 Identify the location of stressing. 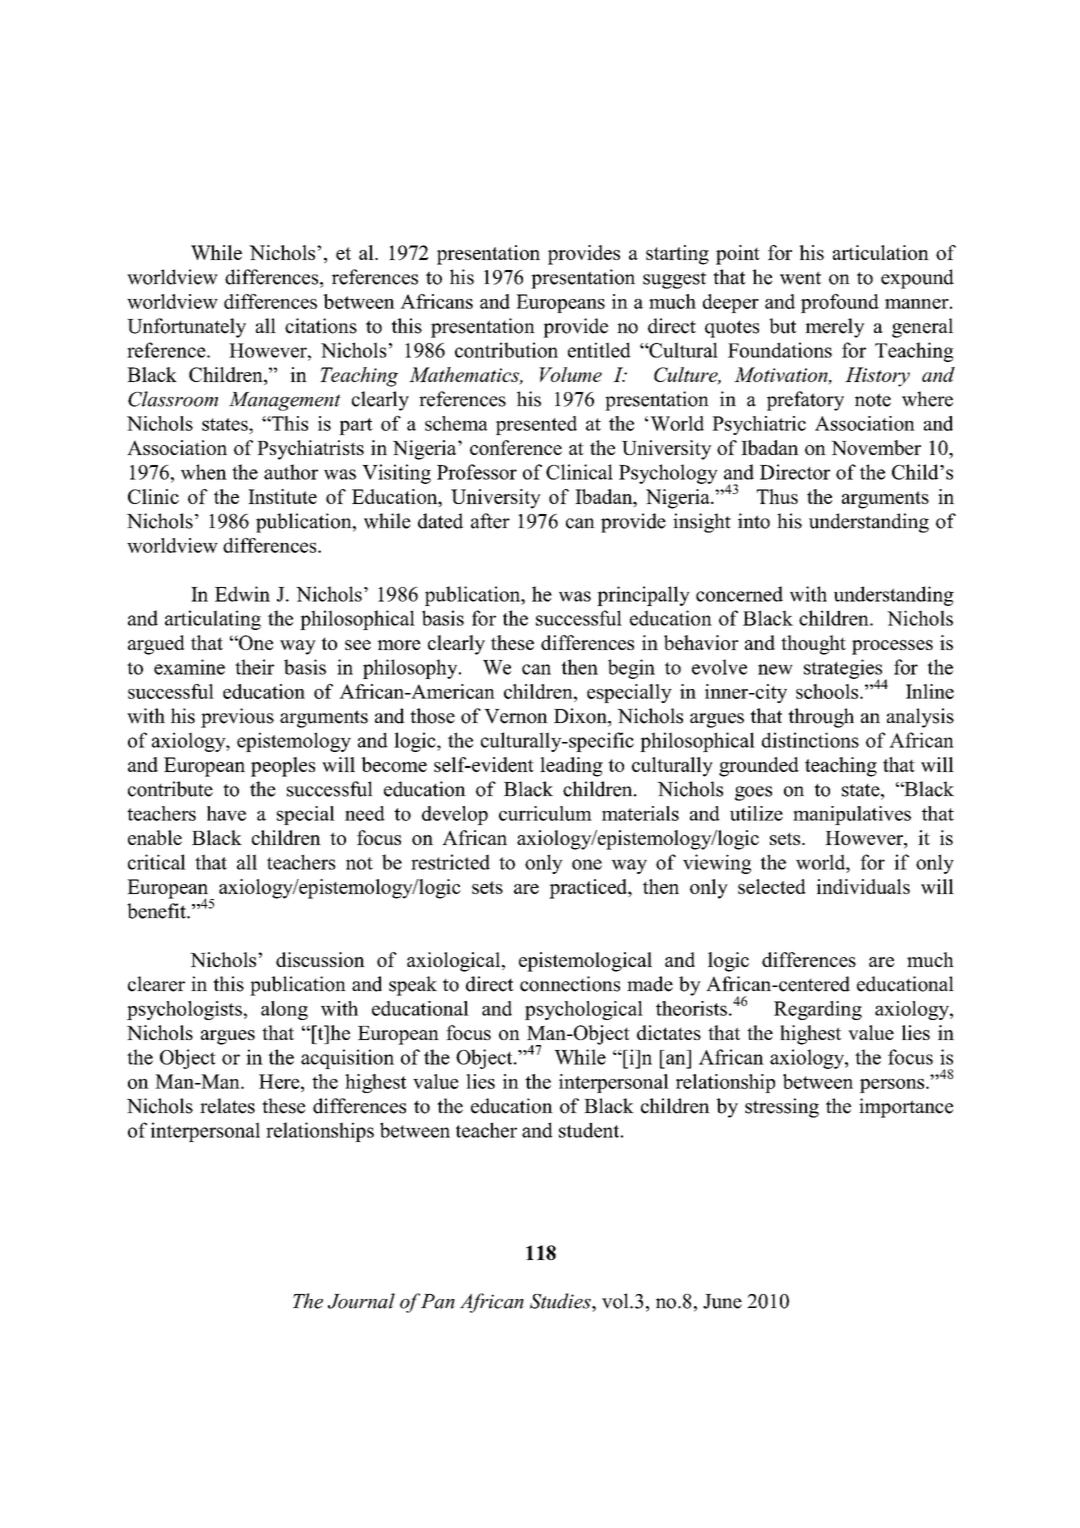
(782, 1108).
